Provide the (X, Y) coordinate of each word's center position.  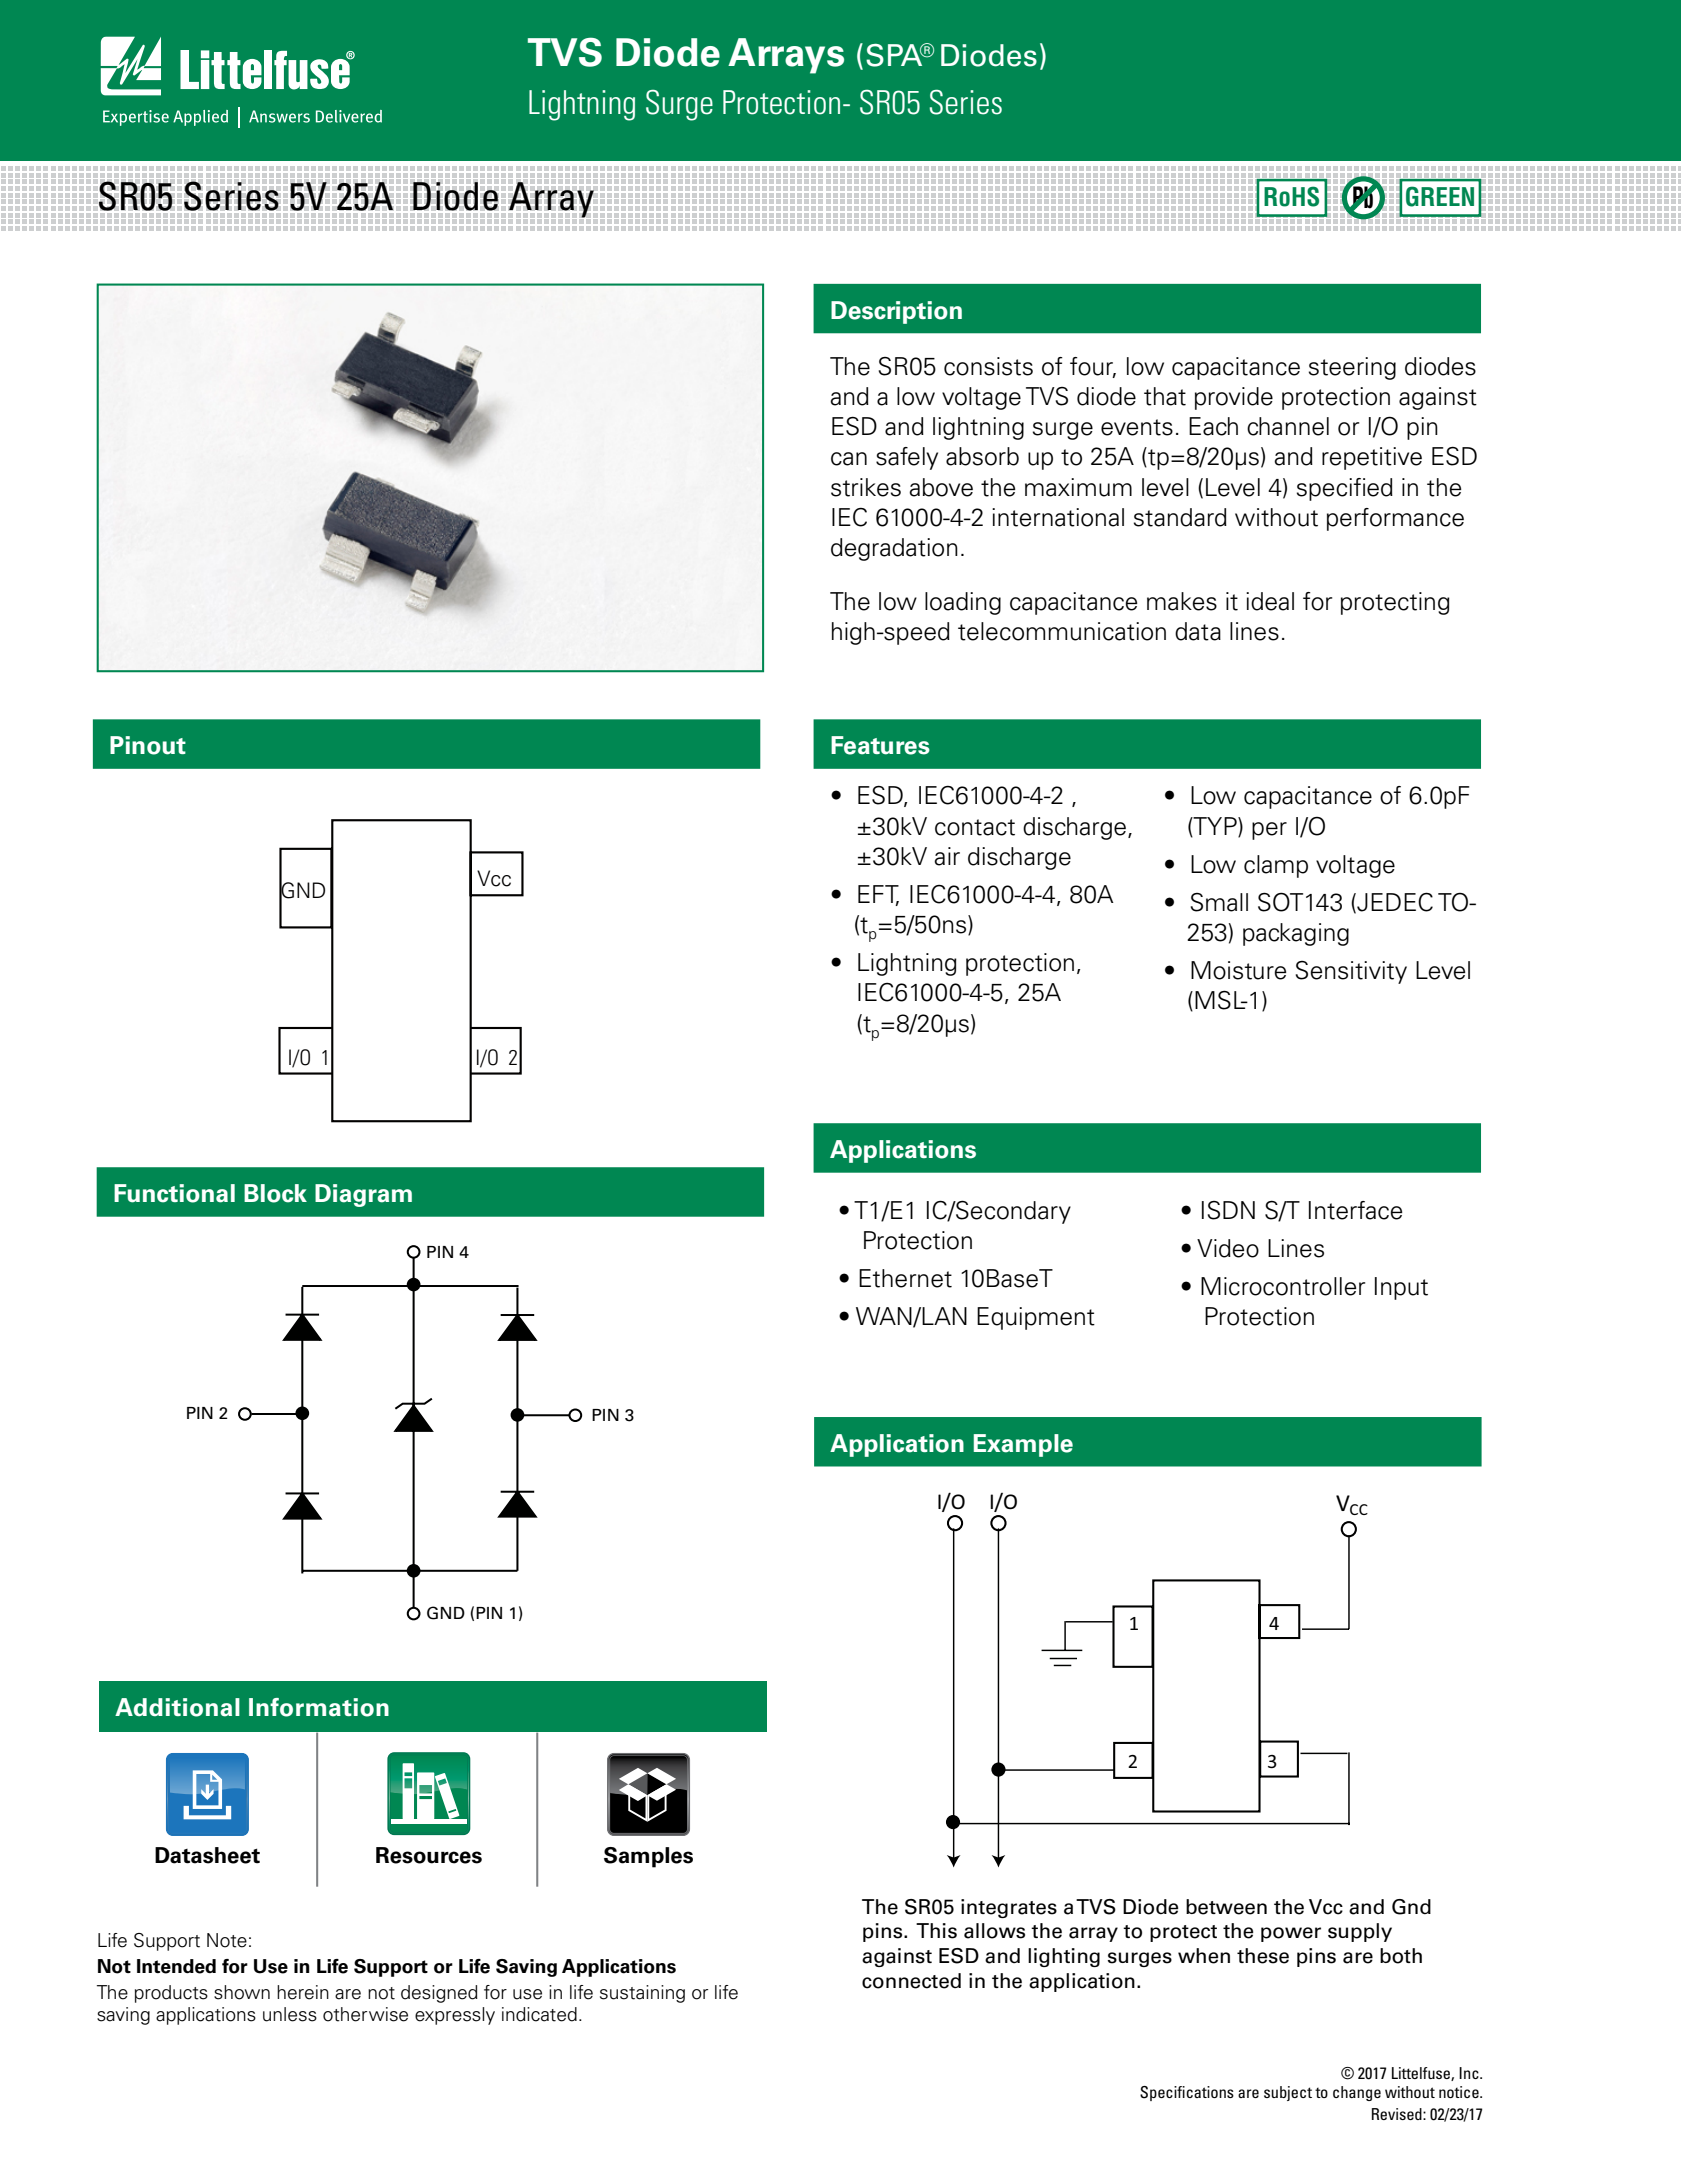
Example (1023, 1445)
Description (896, 312)
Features (880, 745)
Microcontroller (1283, 1286)
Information (319, 1707)
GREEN (1440, 196)
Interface (1356, 1210)
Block (275, 1193)
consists (988, 366)
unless (290, 2014)
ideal (1270, 601)
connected (911, 1981)
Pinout (148, 745)
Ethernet (905, 1278)
